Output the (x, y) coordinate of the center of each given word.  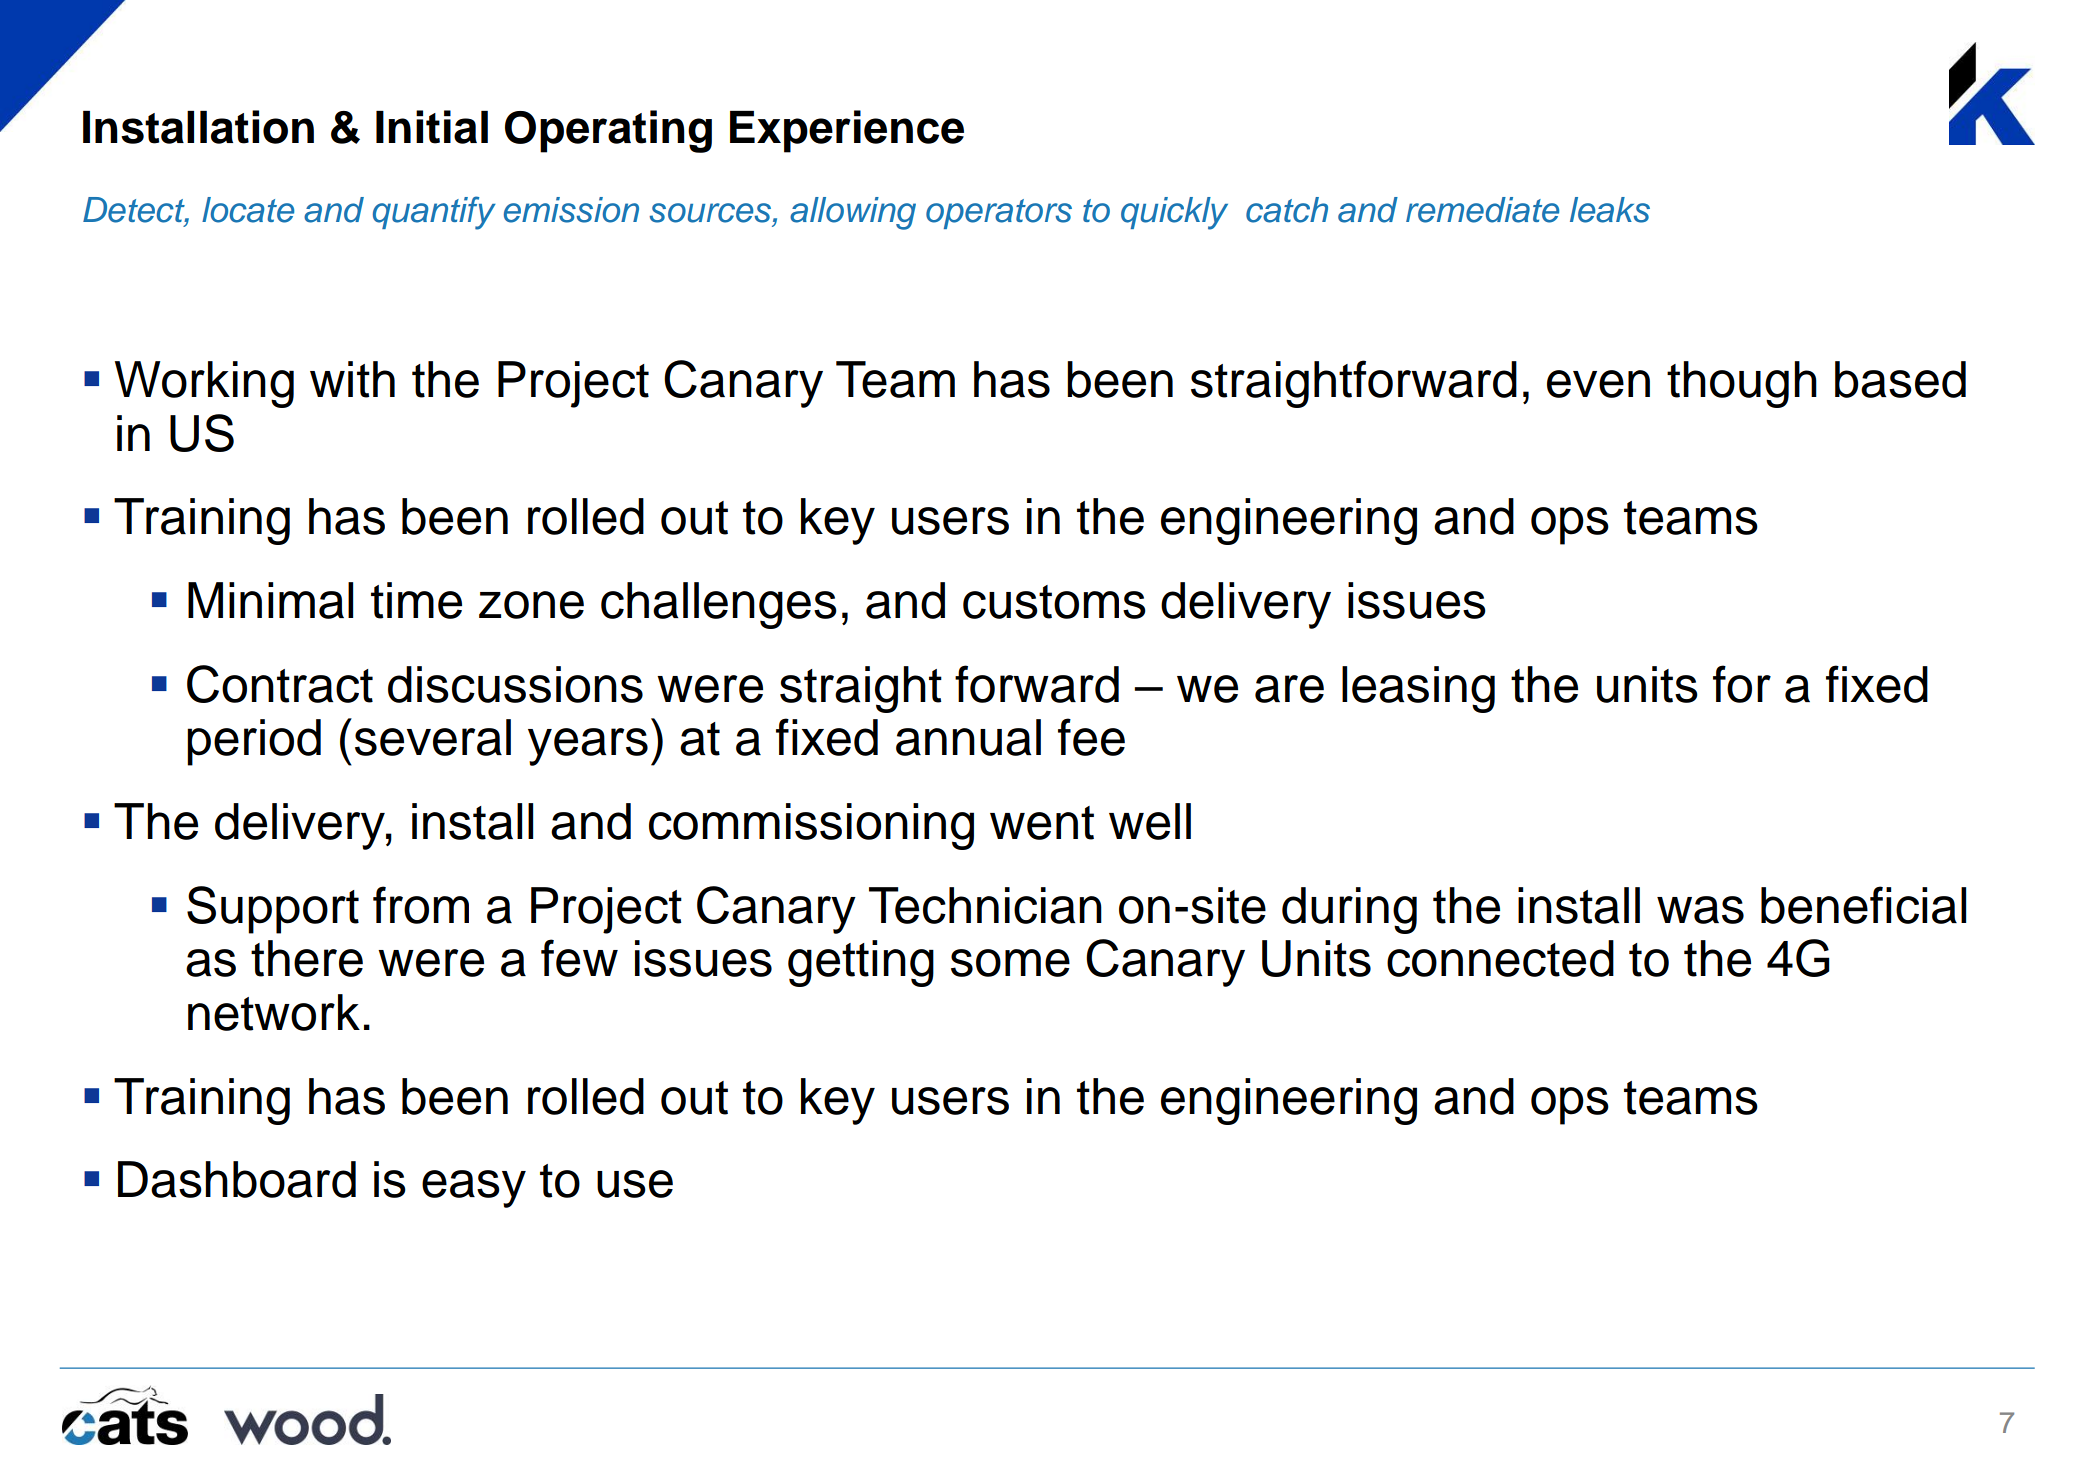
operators (999, 214)
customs (1054, 602)
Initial (432, 127)
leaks (1610, 210)
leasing (1418, 689)
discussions (515, 684)
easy (474, 1189)
